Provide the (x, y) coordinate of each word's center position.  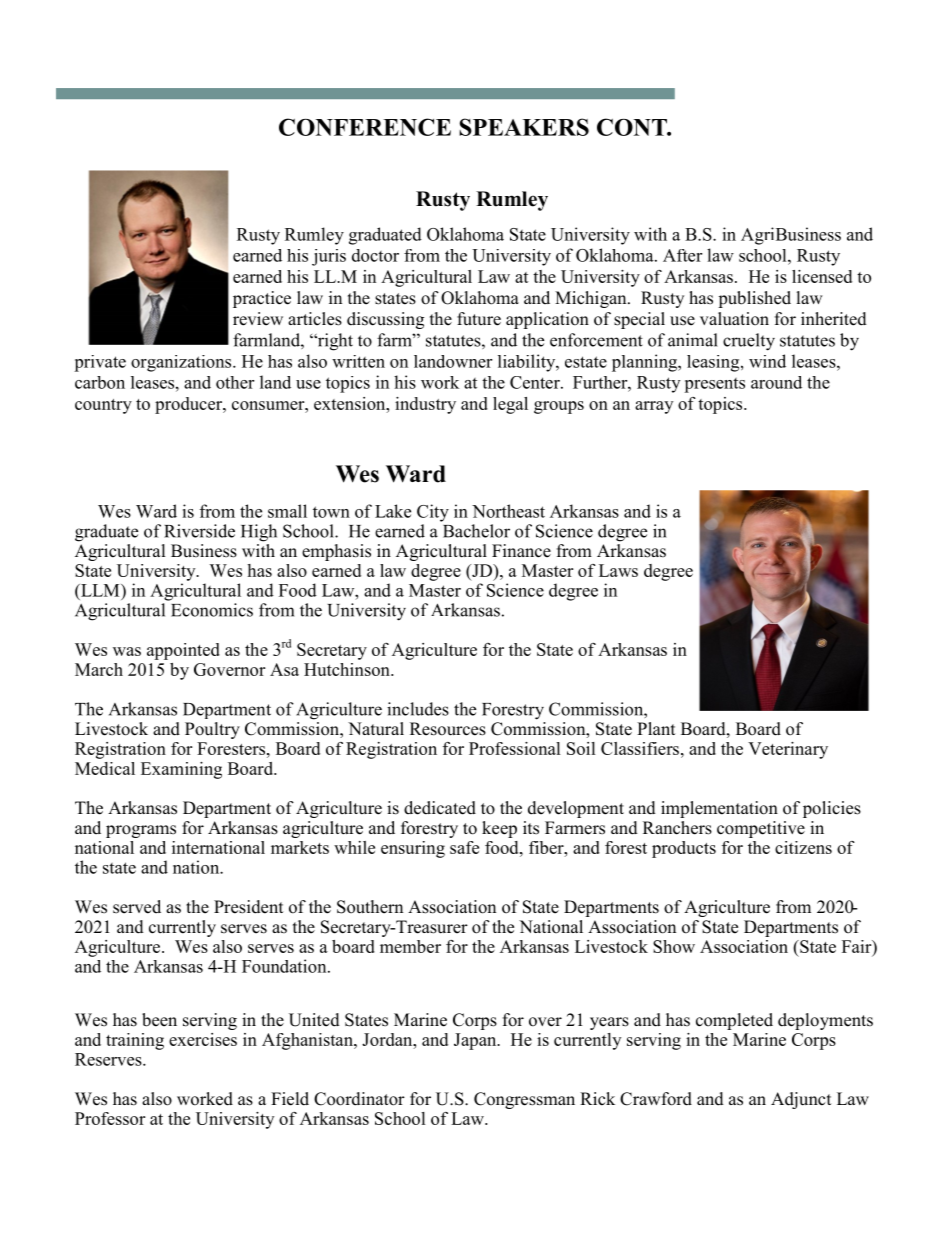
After (682, 255)
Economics (212, 610)
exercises (203, 1039)
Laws (618, 570)
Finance (521, 551)
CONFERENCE (365, 127)
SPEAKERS (524, 127)
